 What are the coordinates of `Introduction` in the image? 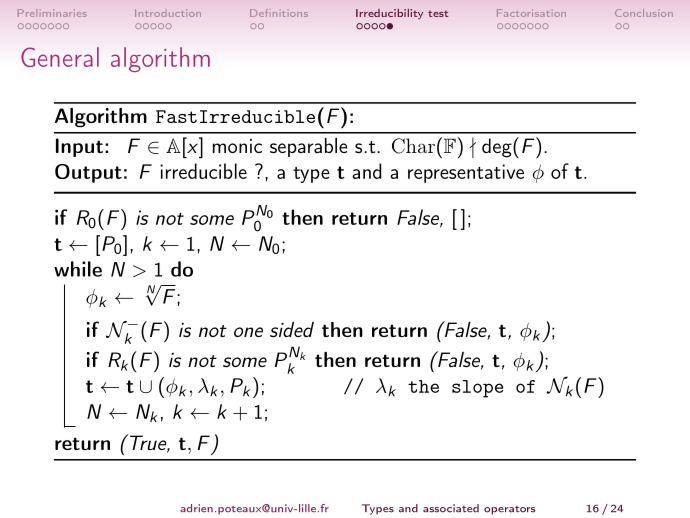 It's located at (168, 13).
